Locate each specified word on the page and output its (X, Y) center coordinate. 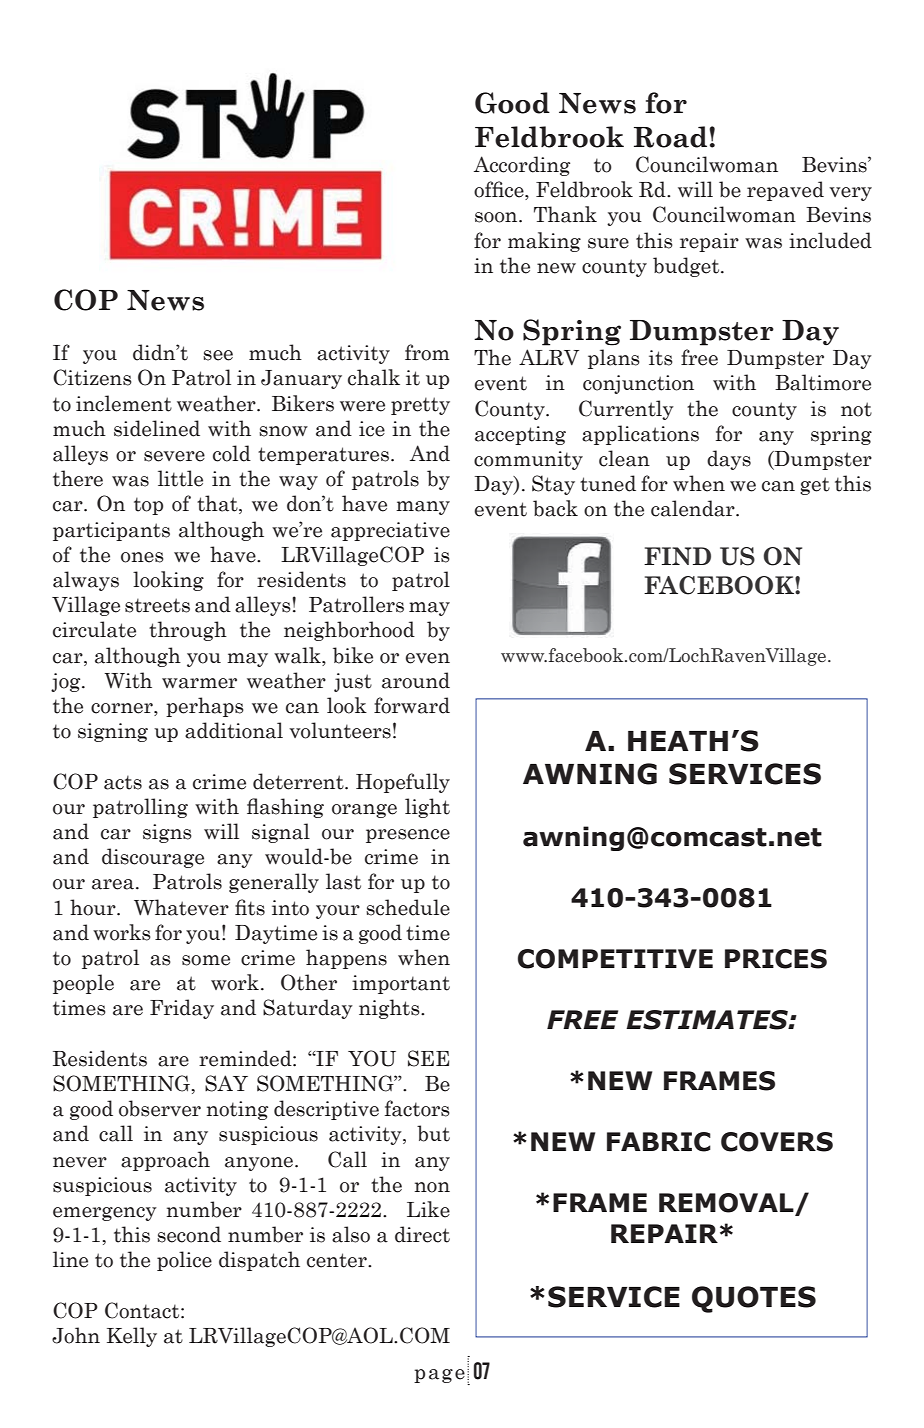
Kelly (132, 1337)
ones (142, 557)
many (423, 508)
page (439, 1376)
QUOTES (754, 1299)
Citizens (92, 377)
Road (672, 137)
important (401, 984)
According (522, 166)
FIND (677, 556)
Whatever (181, 907)
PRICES (776, 959)
